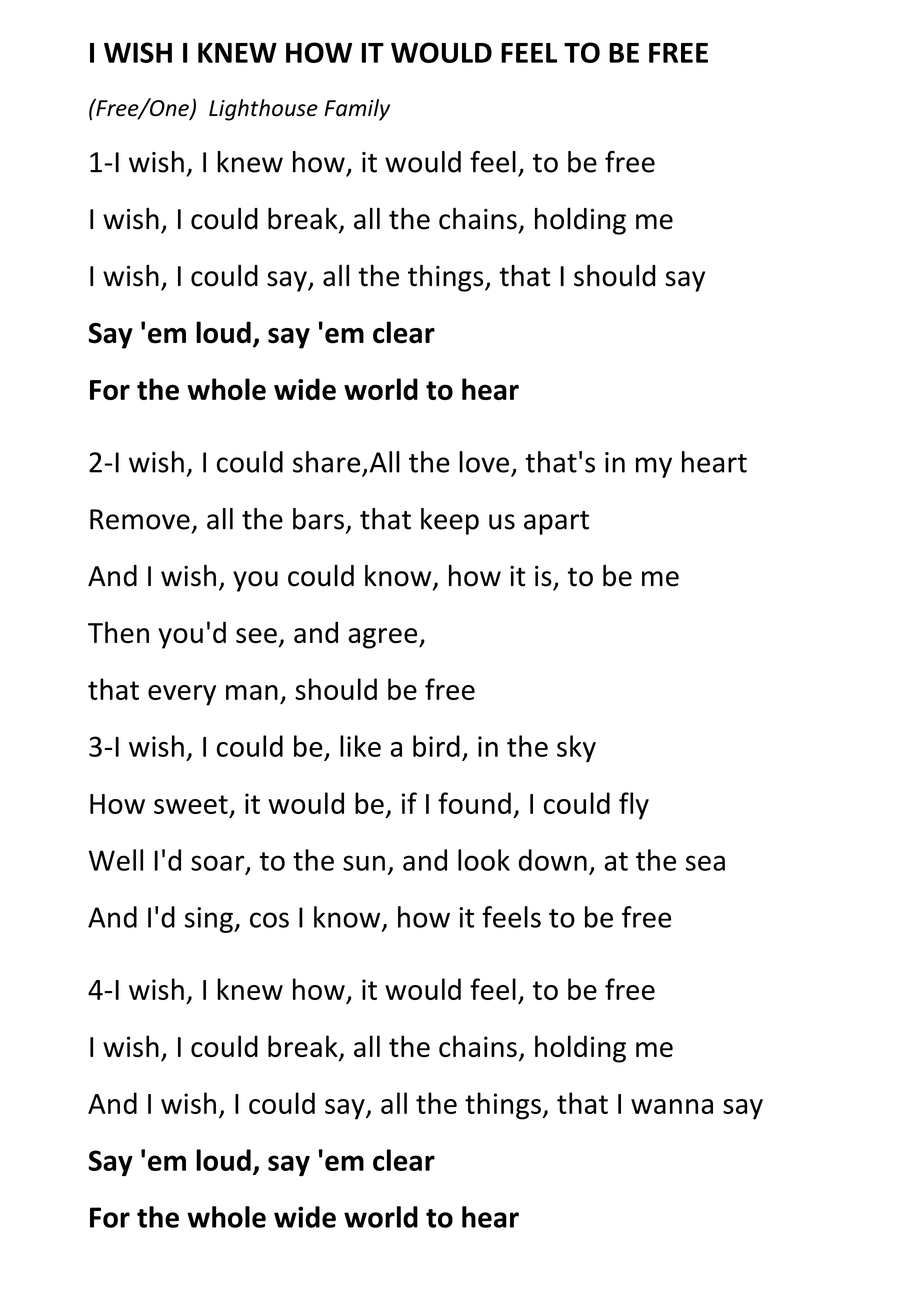  I want to click on Family, so click(357, 110).
